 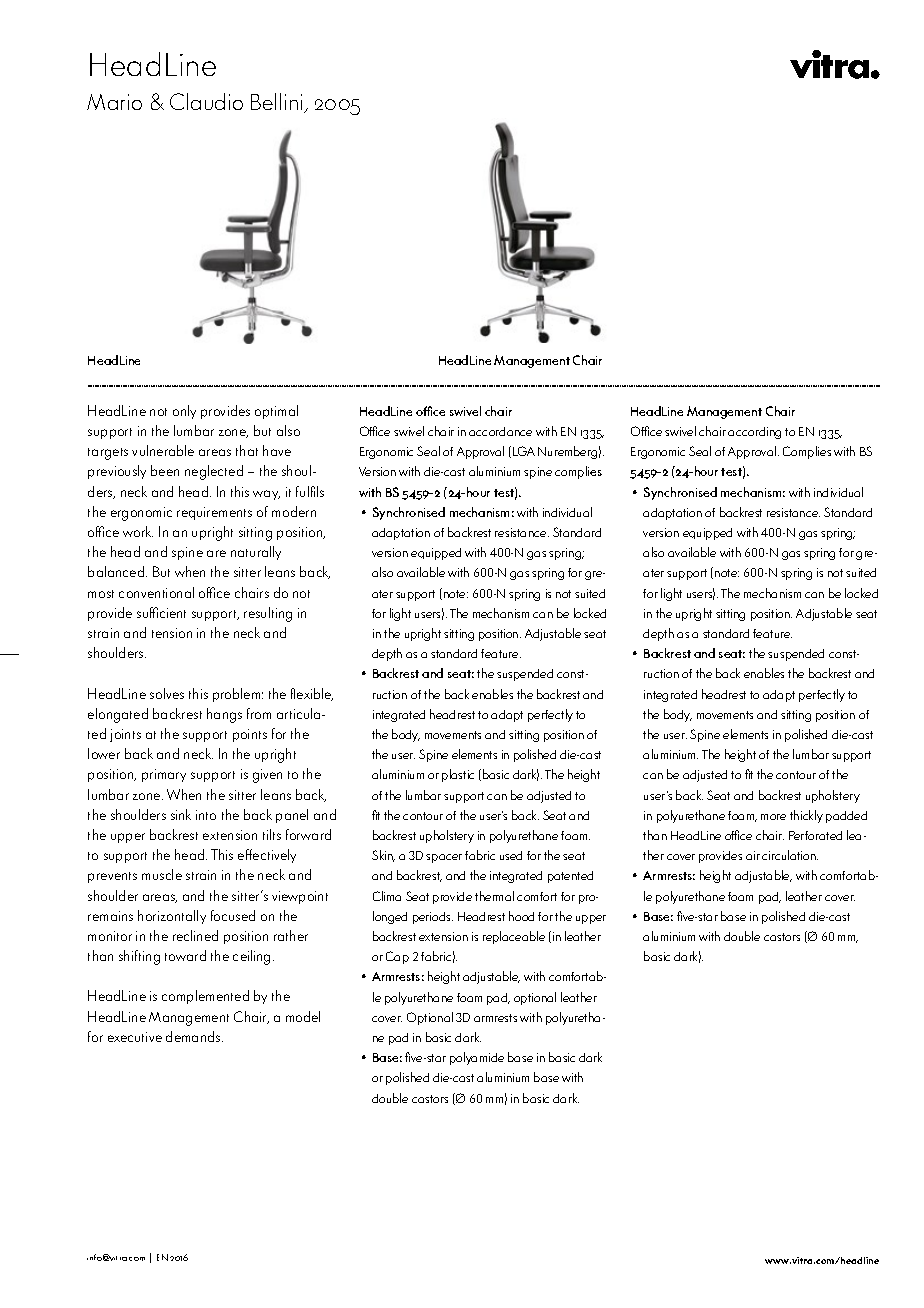 What do you see at coordinates (194, 1036) in the screenshot?
I see `demands` at bounding box center [194, 1036].
